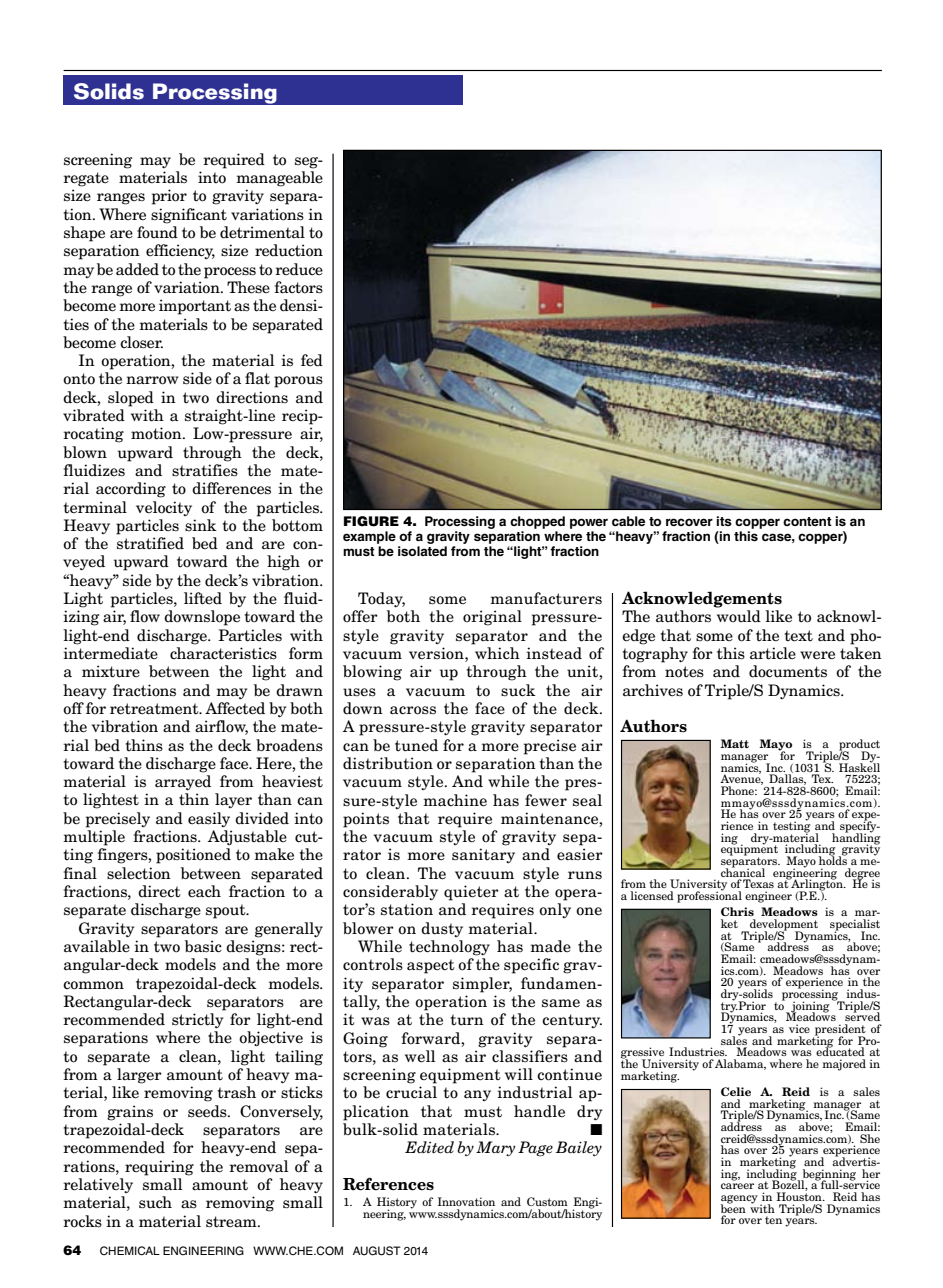 Image resolution: width=943 pixels, height=1288 pixels. What do you see at coordinates (518, 690) in the screenshot?
I see `suck` at bounding box center [518, 690].
